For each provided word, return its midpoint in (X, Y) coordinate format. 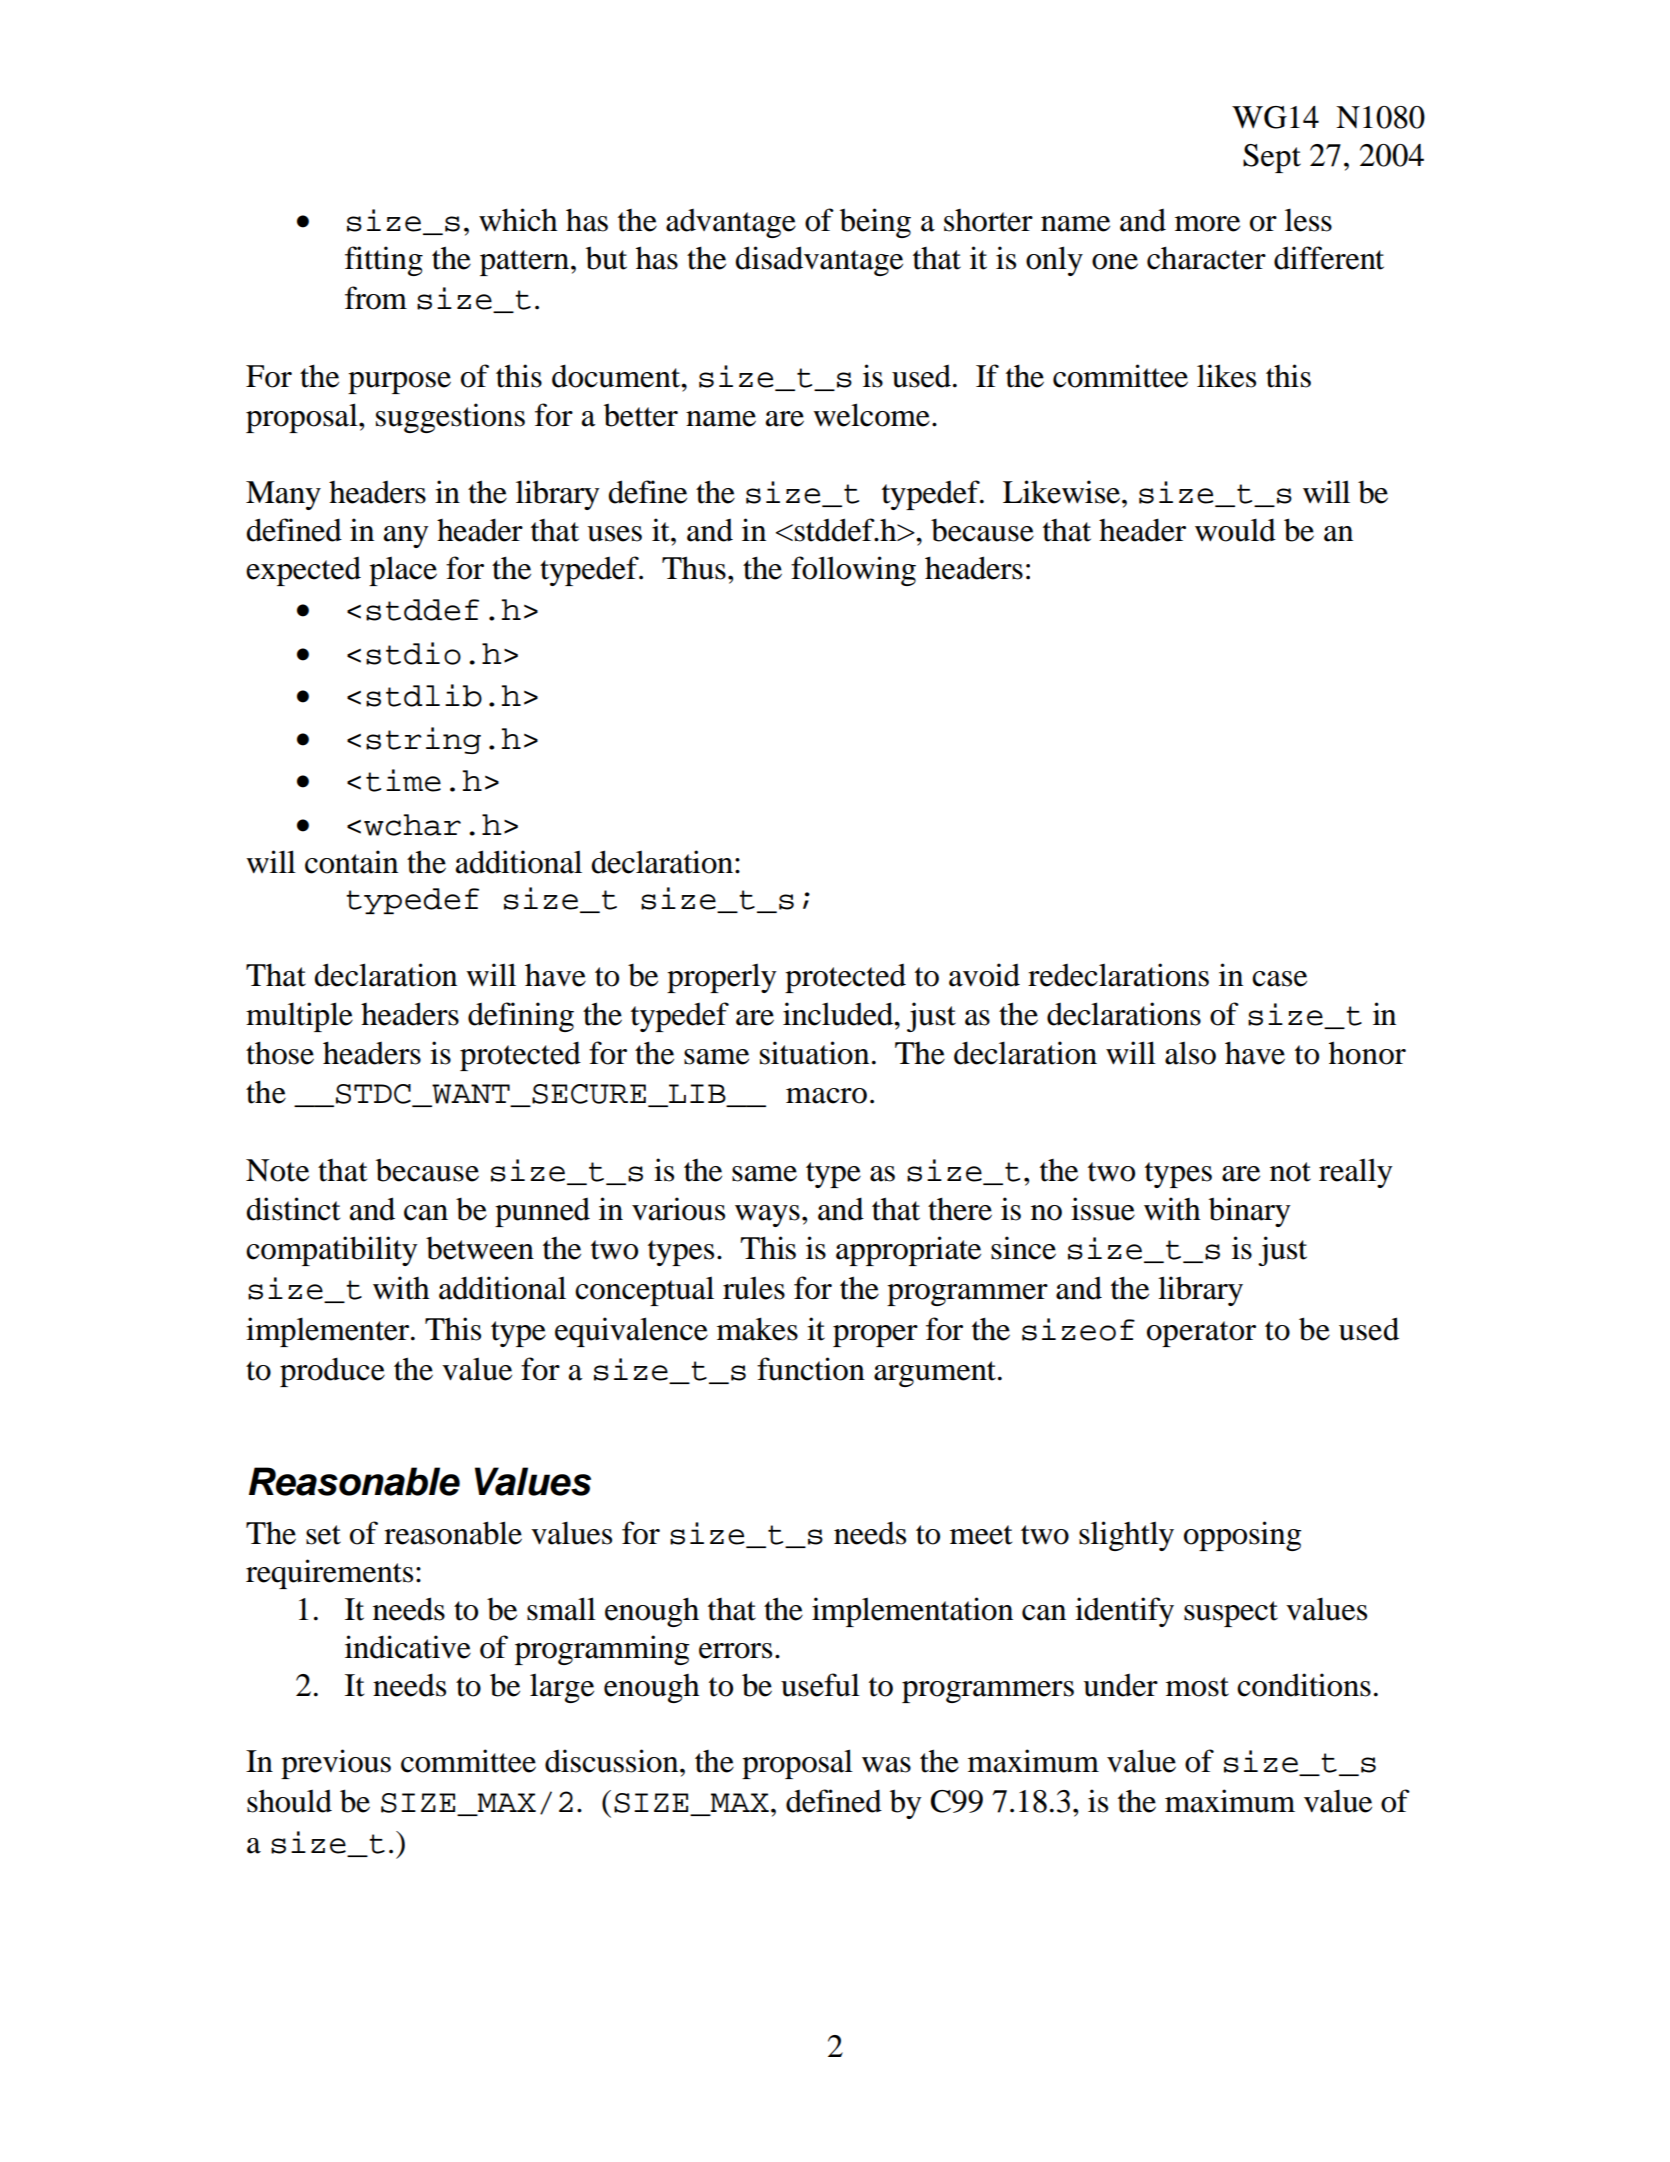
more (1207, 224)
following (853, 571)
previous (336, 1764)
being (875, 223)
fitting (384, 261)
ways (767, 1216)
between (480, 1248)
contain (351, 862)
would (1235, 530)
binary (1250, 1212)
